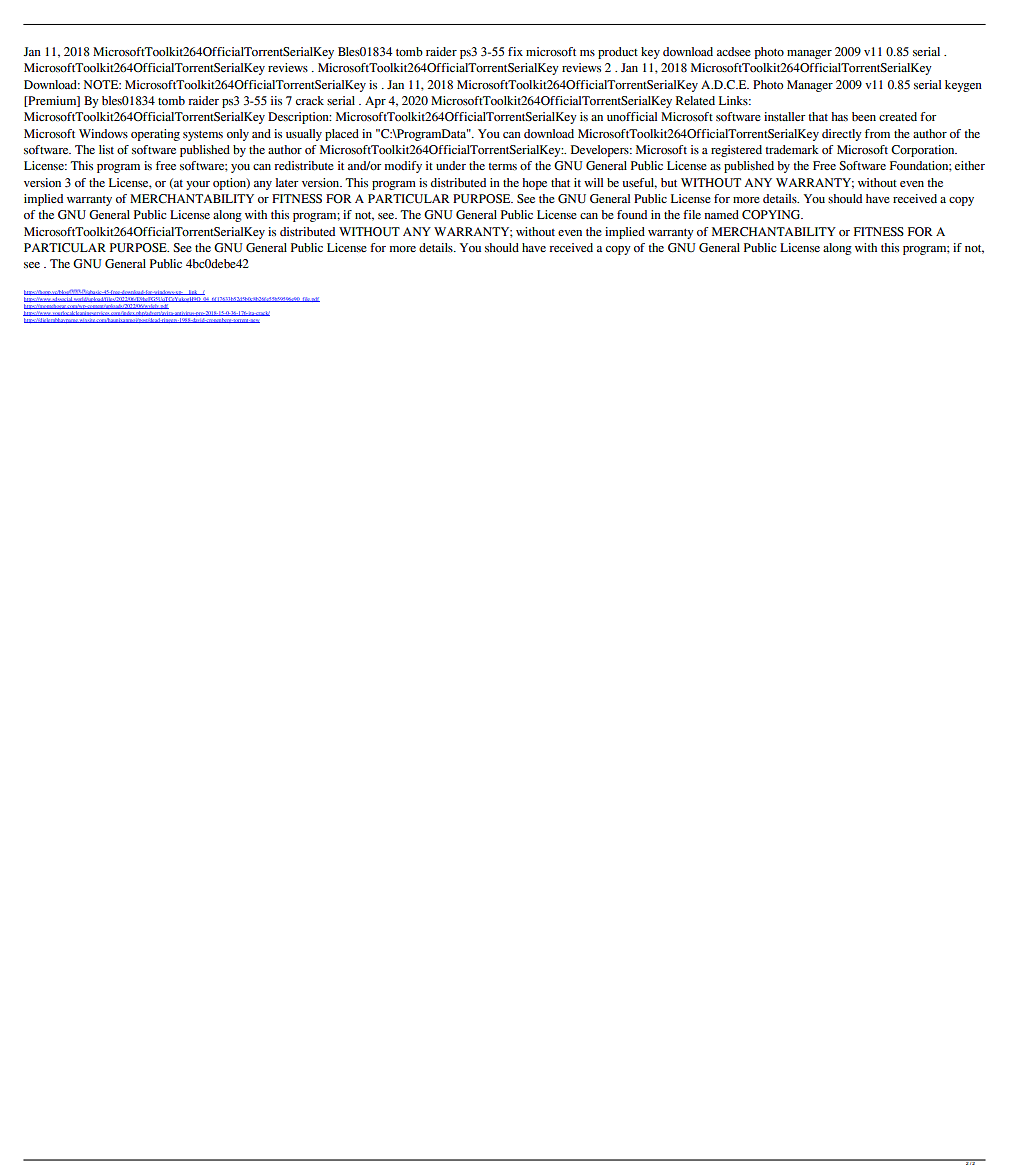  I want to click on product, so click(618, 53).
